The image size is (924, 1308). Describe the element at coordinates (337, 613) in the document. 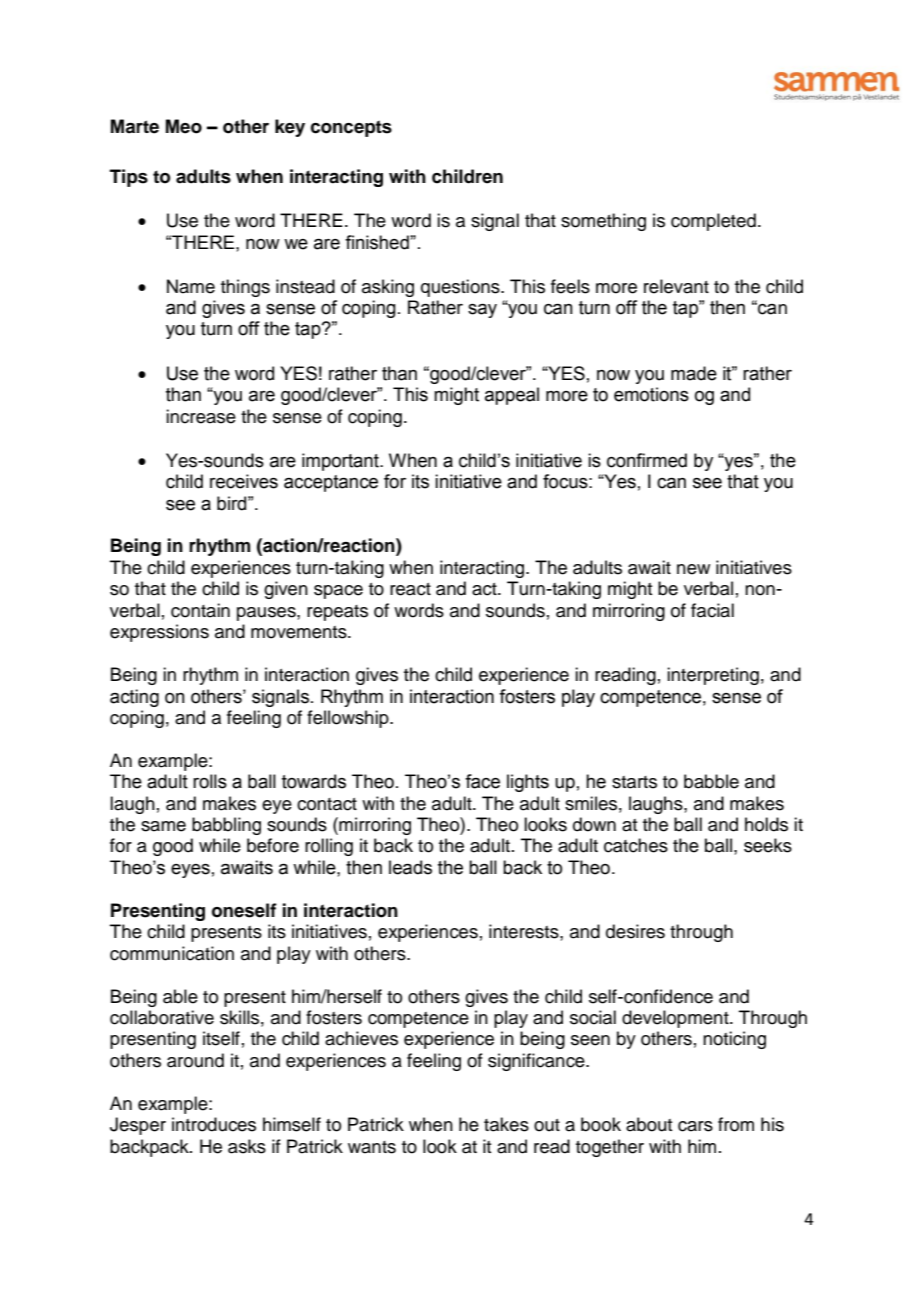

I see `repeats` at that location.
